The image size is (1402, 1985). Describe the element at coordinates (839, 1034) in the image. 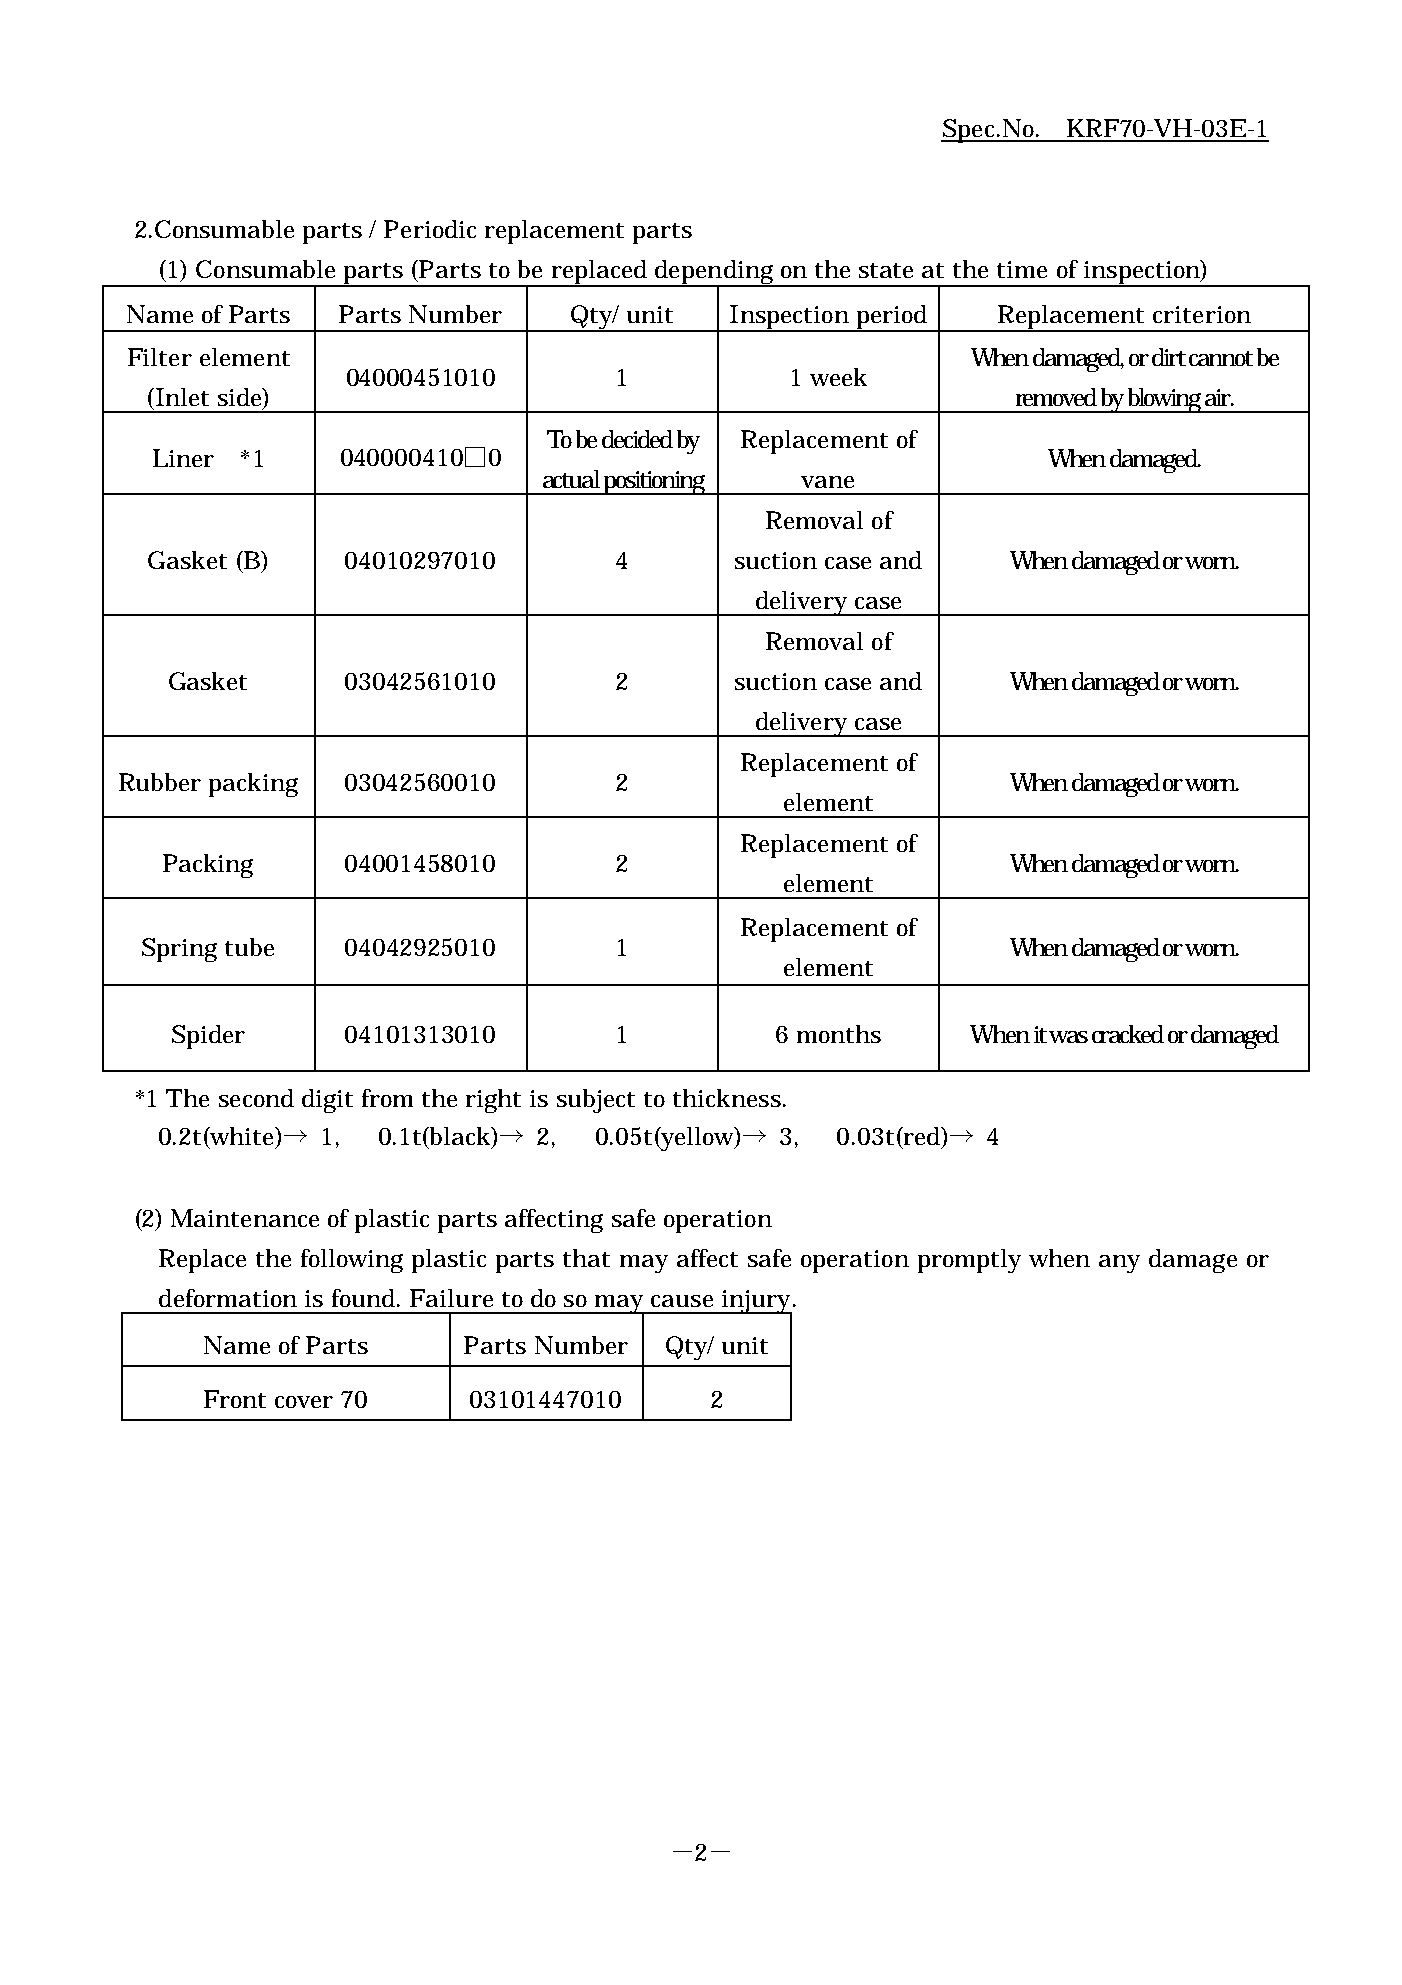

I see `months` at that location.
